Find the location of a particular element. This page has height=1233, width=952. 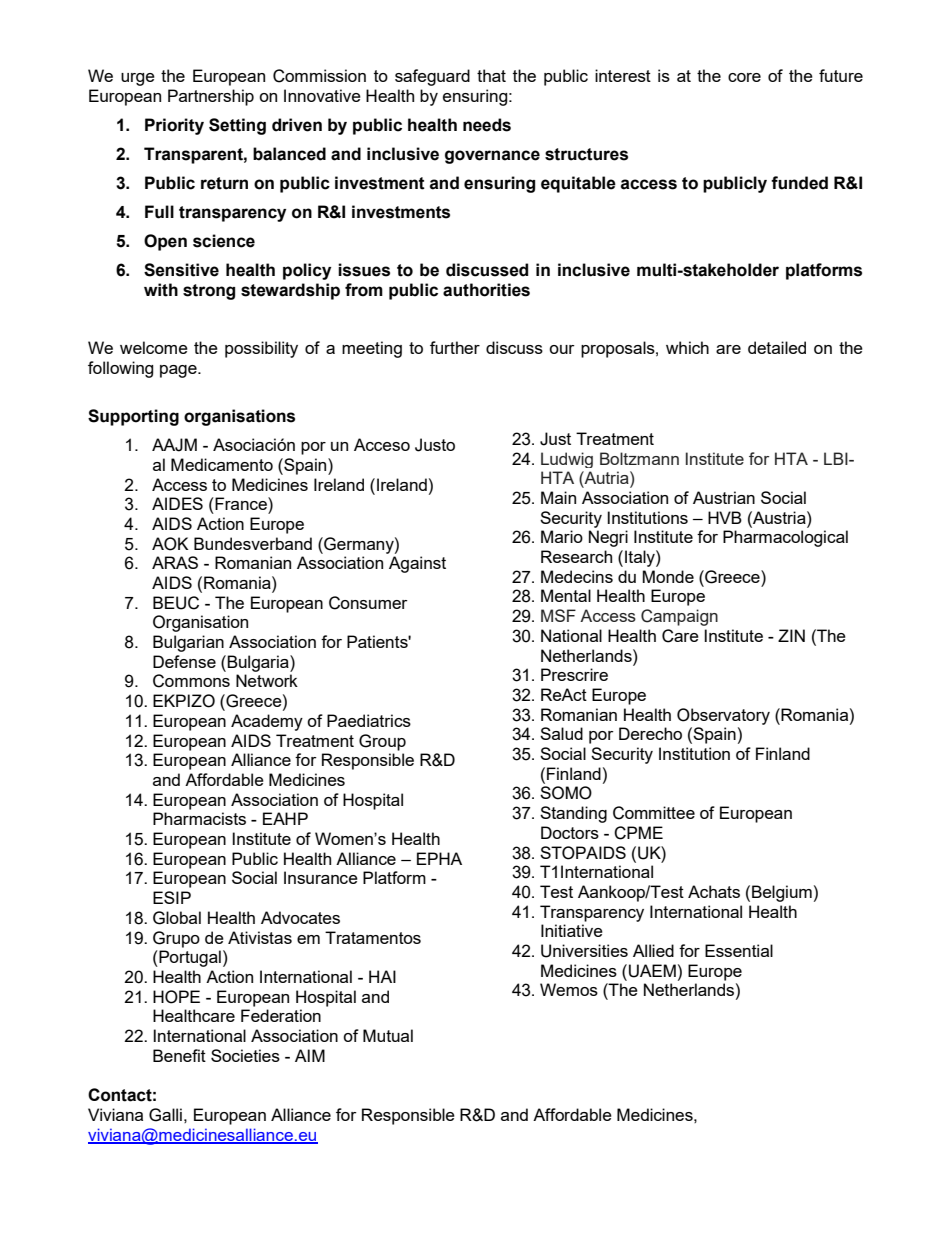

needs is located at coordinates (487, 125).
